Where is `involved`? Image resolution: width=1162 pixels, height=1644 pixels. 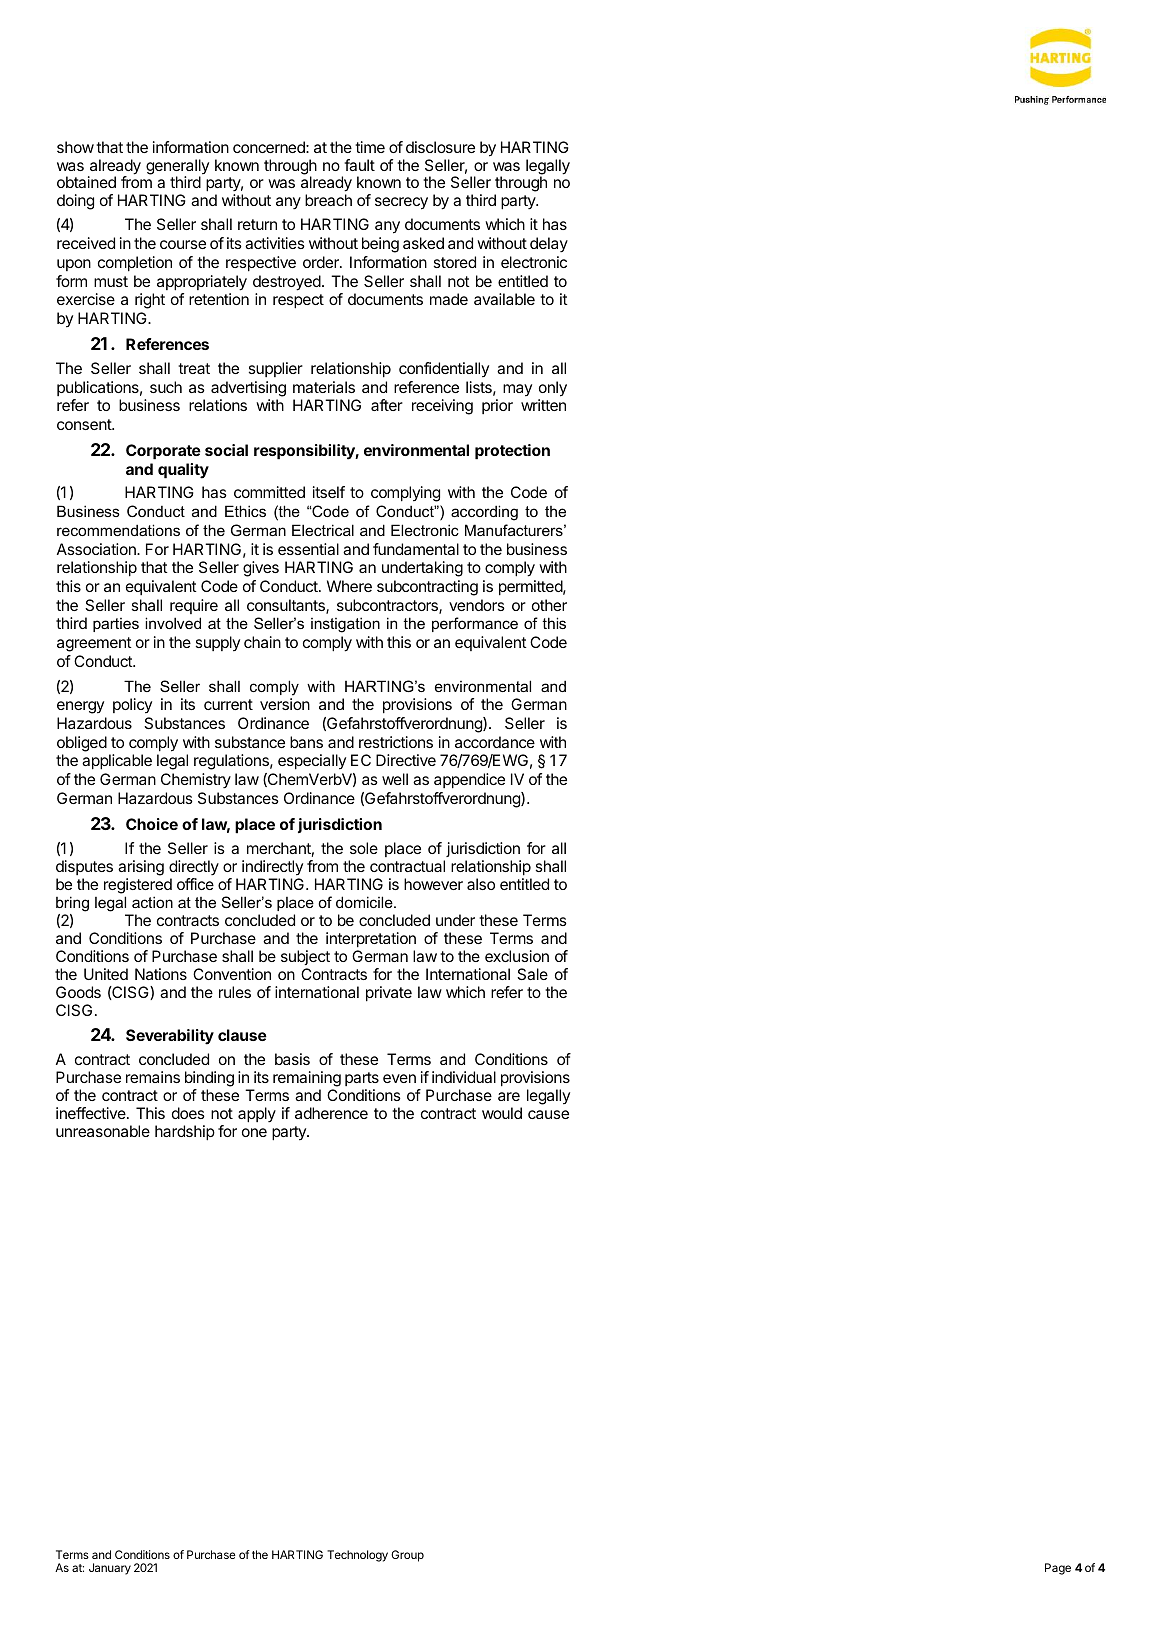
involved is located at coordinates (173, 623).
